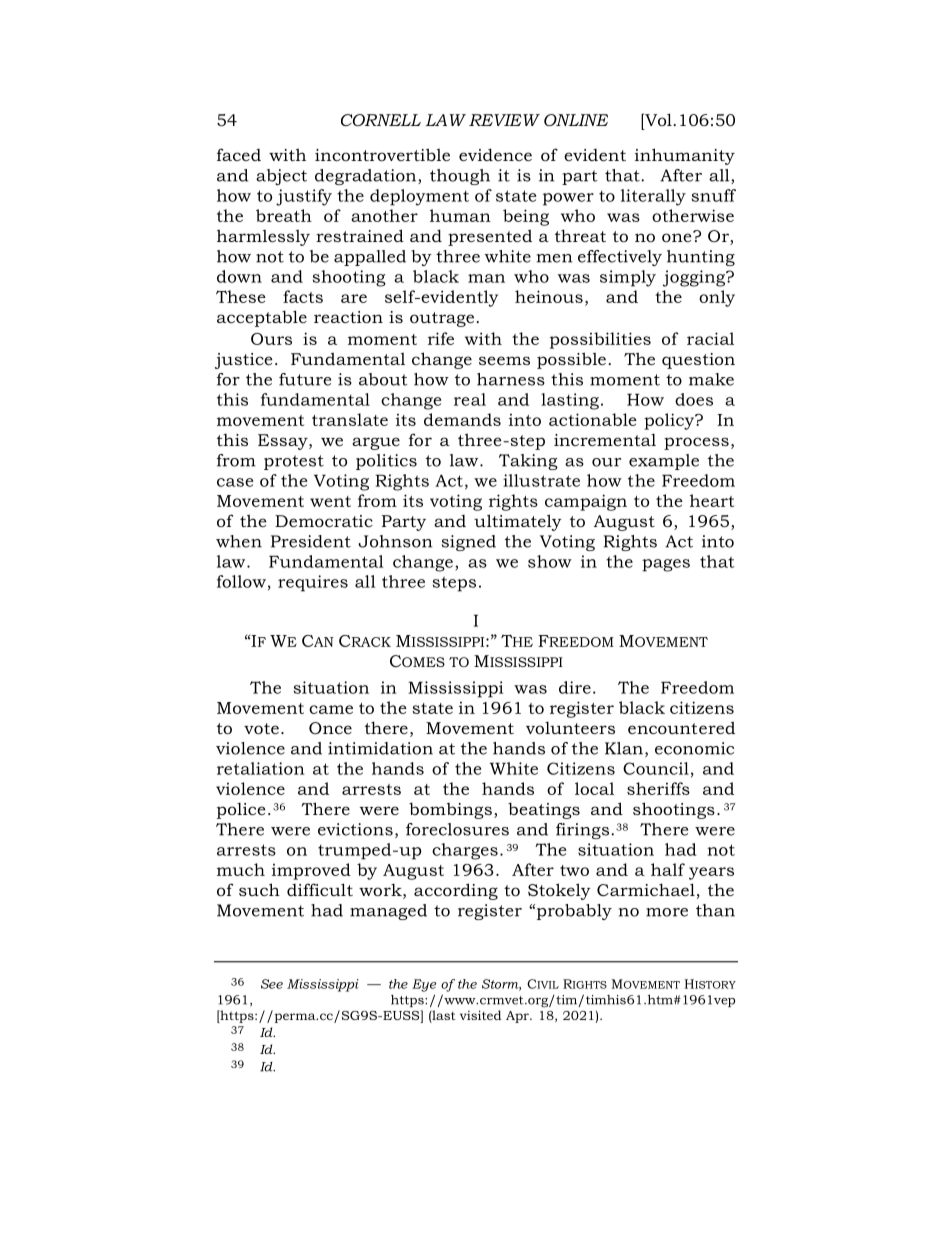 This page has height=1233, width=952. I want to click on evidence, so click(495, 154).
